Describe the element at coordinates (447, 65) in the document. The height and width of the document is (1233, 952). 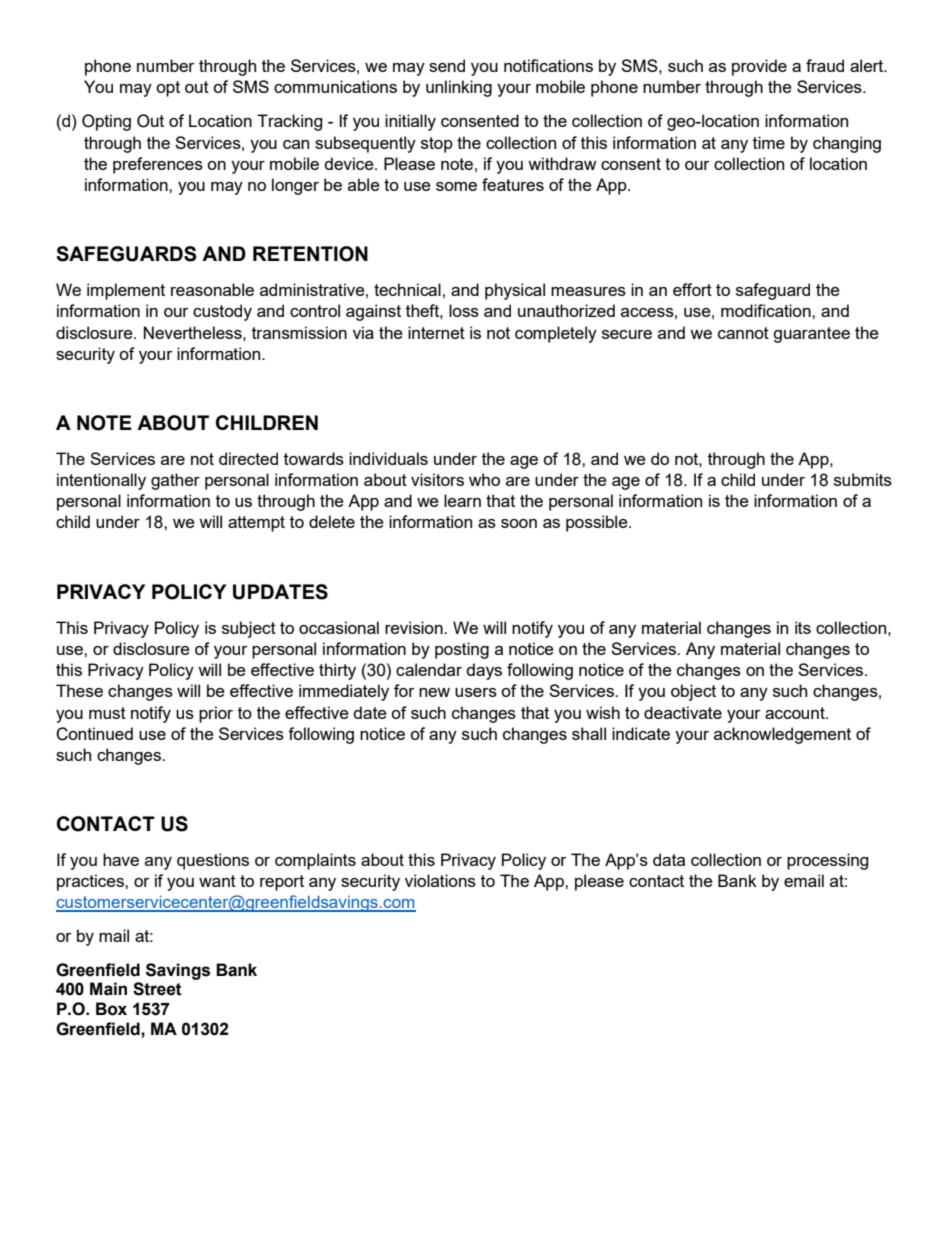
I see `send` at that location.
